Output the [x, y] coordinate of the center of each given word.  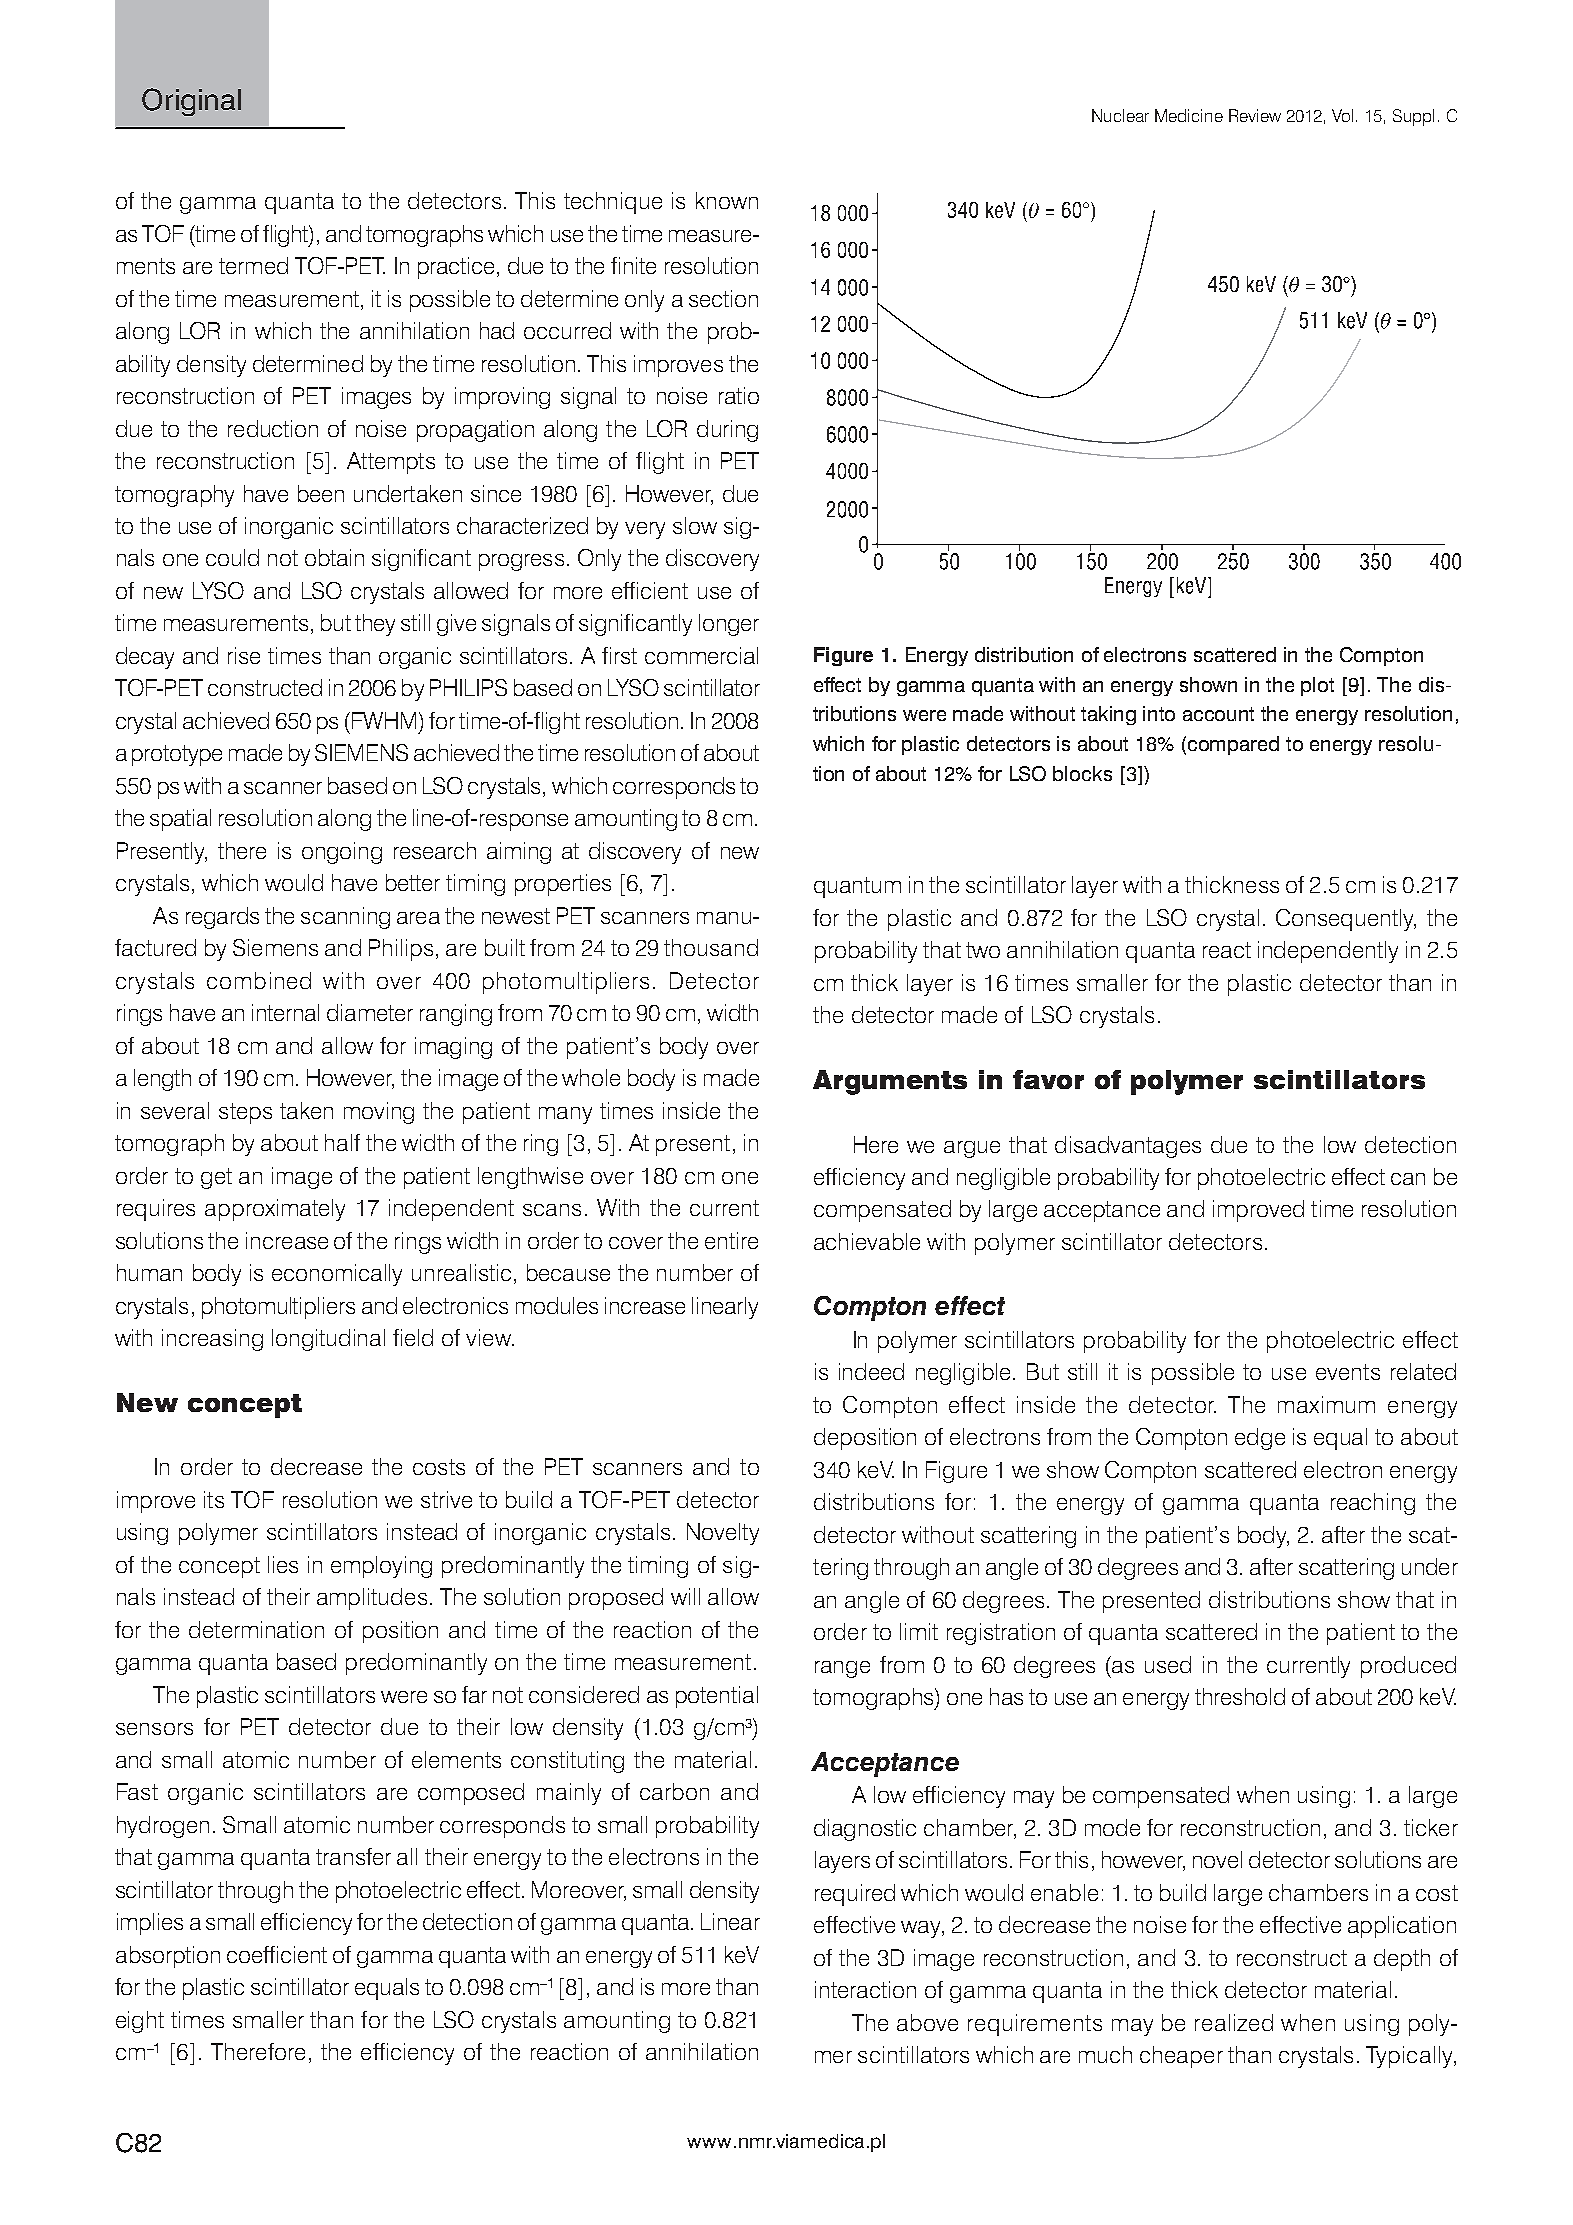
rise [244, 655]
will [685, 1596]
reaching [1373, 1504]
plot [1317, 686]
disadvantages [1128, 1147]
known [727, 200]
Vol [1342, 115]
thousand [711, 947]
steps [245, 1113]
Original [191, 102]
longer [729, 625]
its [214, 1499]
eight [140, 2022]
